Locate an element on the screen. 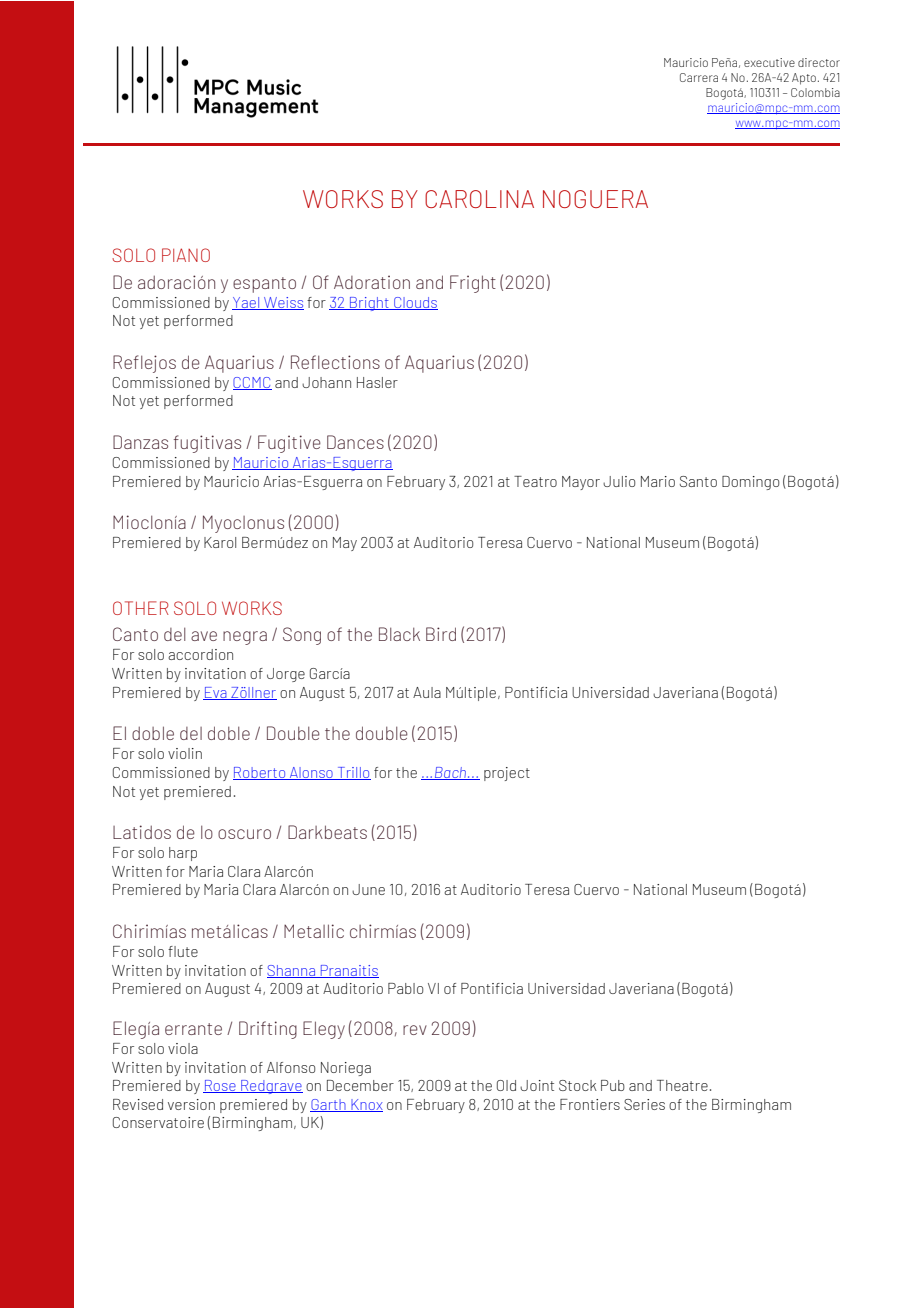 This screenshot has height=1308, width=924. Yael is located at coordinates (247, 303).
